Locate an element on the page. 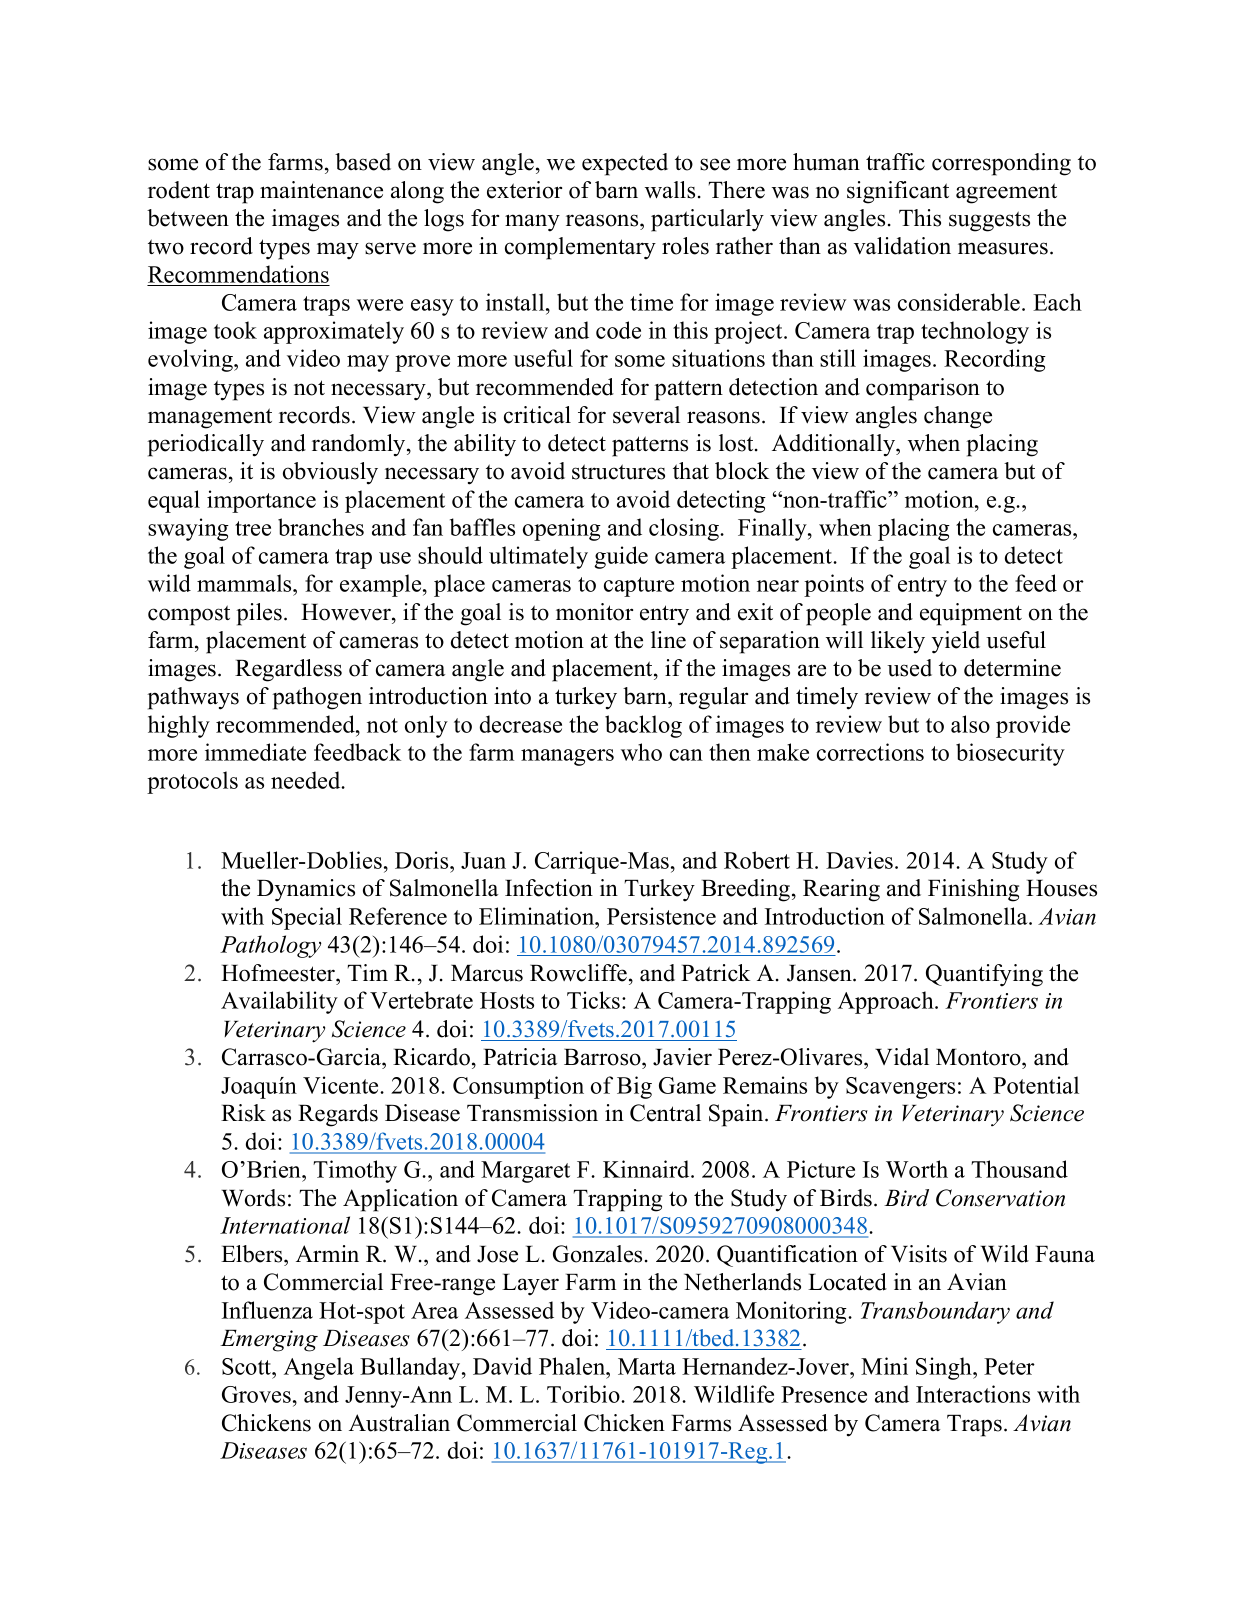  piles is located at coordinates (259, 614).
